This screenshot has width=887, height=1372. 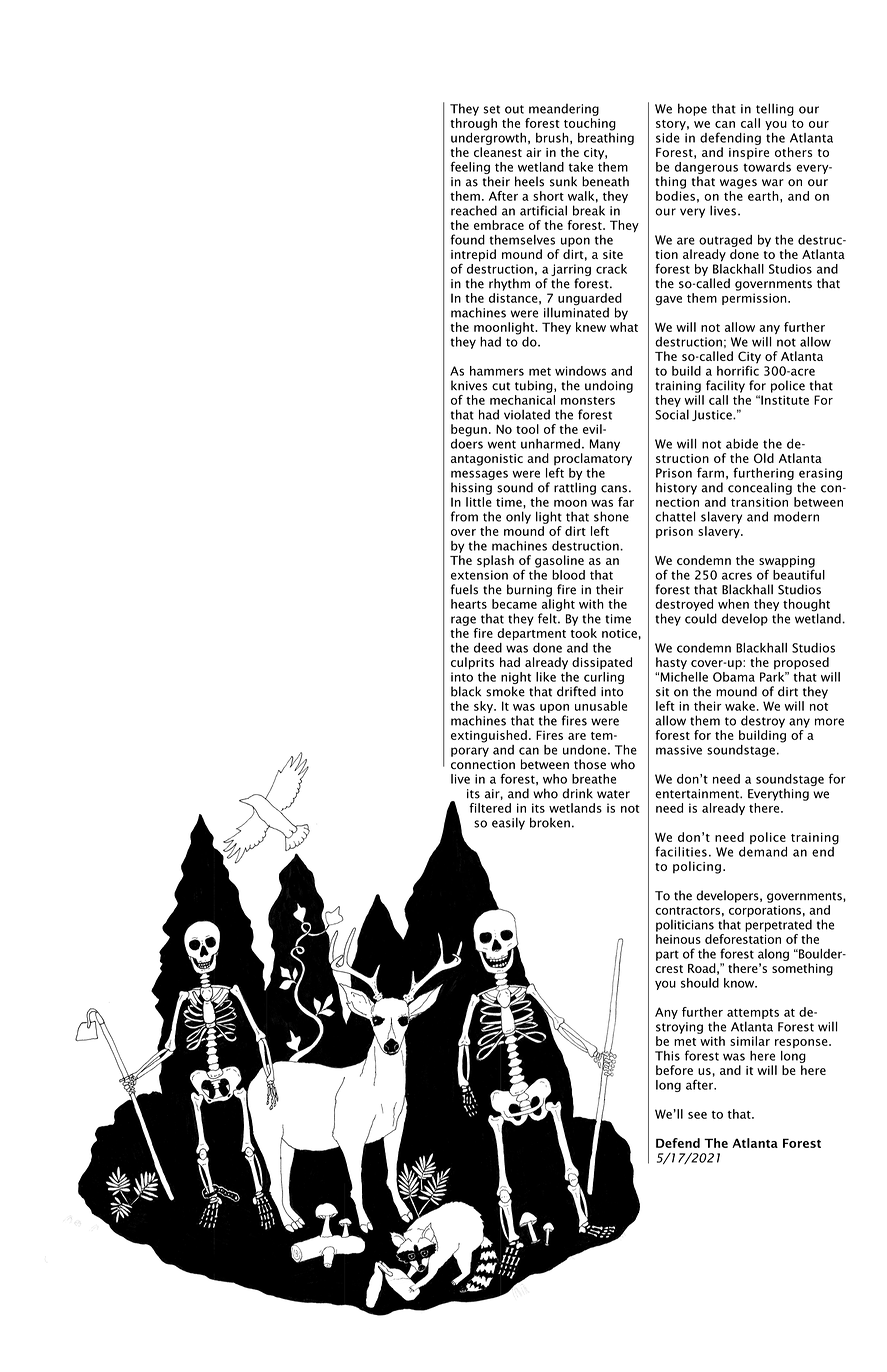 I want to click on cleanest, so click(x=498, y=152).
